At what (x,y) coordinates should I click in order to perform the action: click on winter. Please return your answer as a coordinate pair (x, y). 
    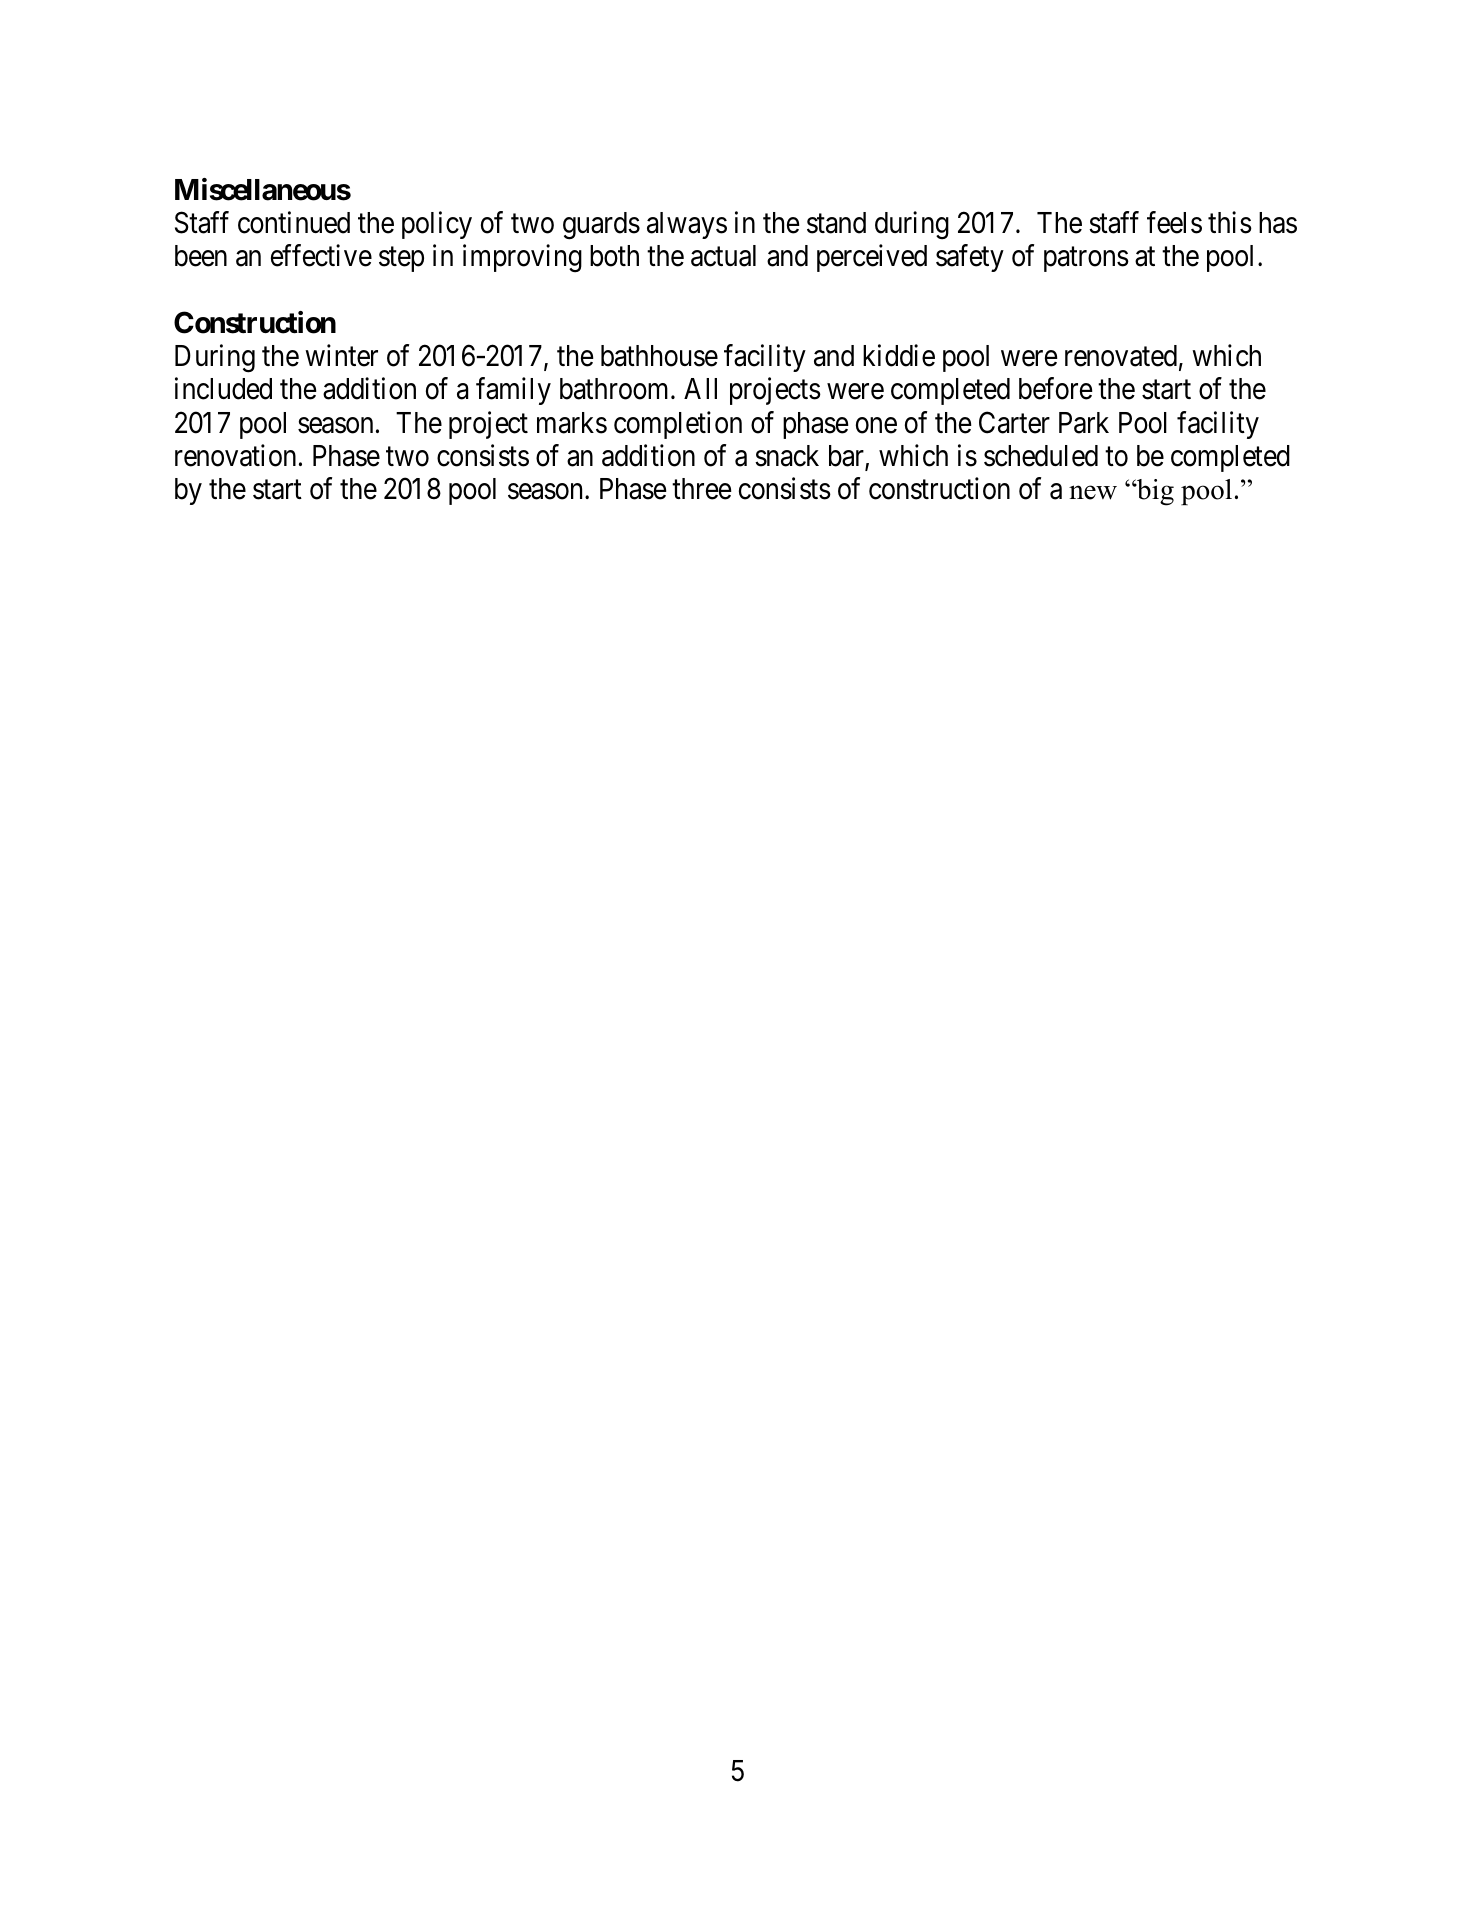
    Looking at the image, I should click on (341, 355).
